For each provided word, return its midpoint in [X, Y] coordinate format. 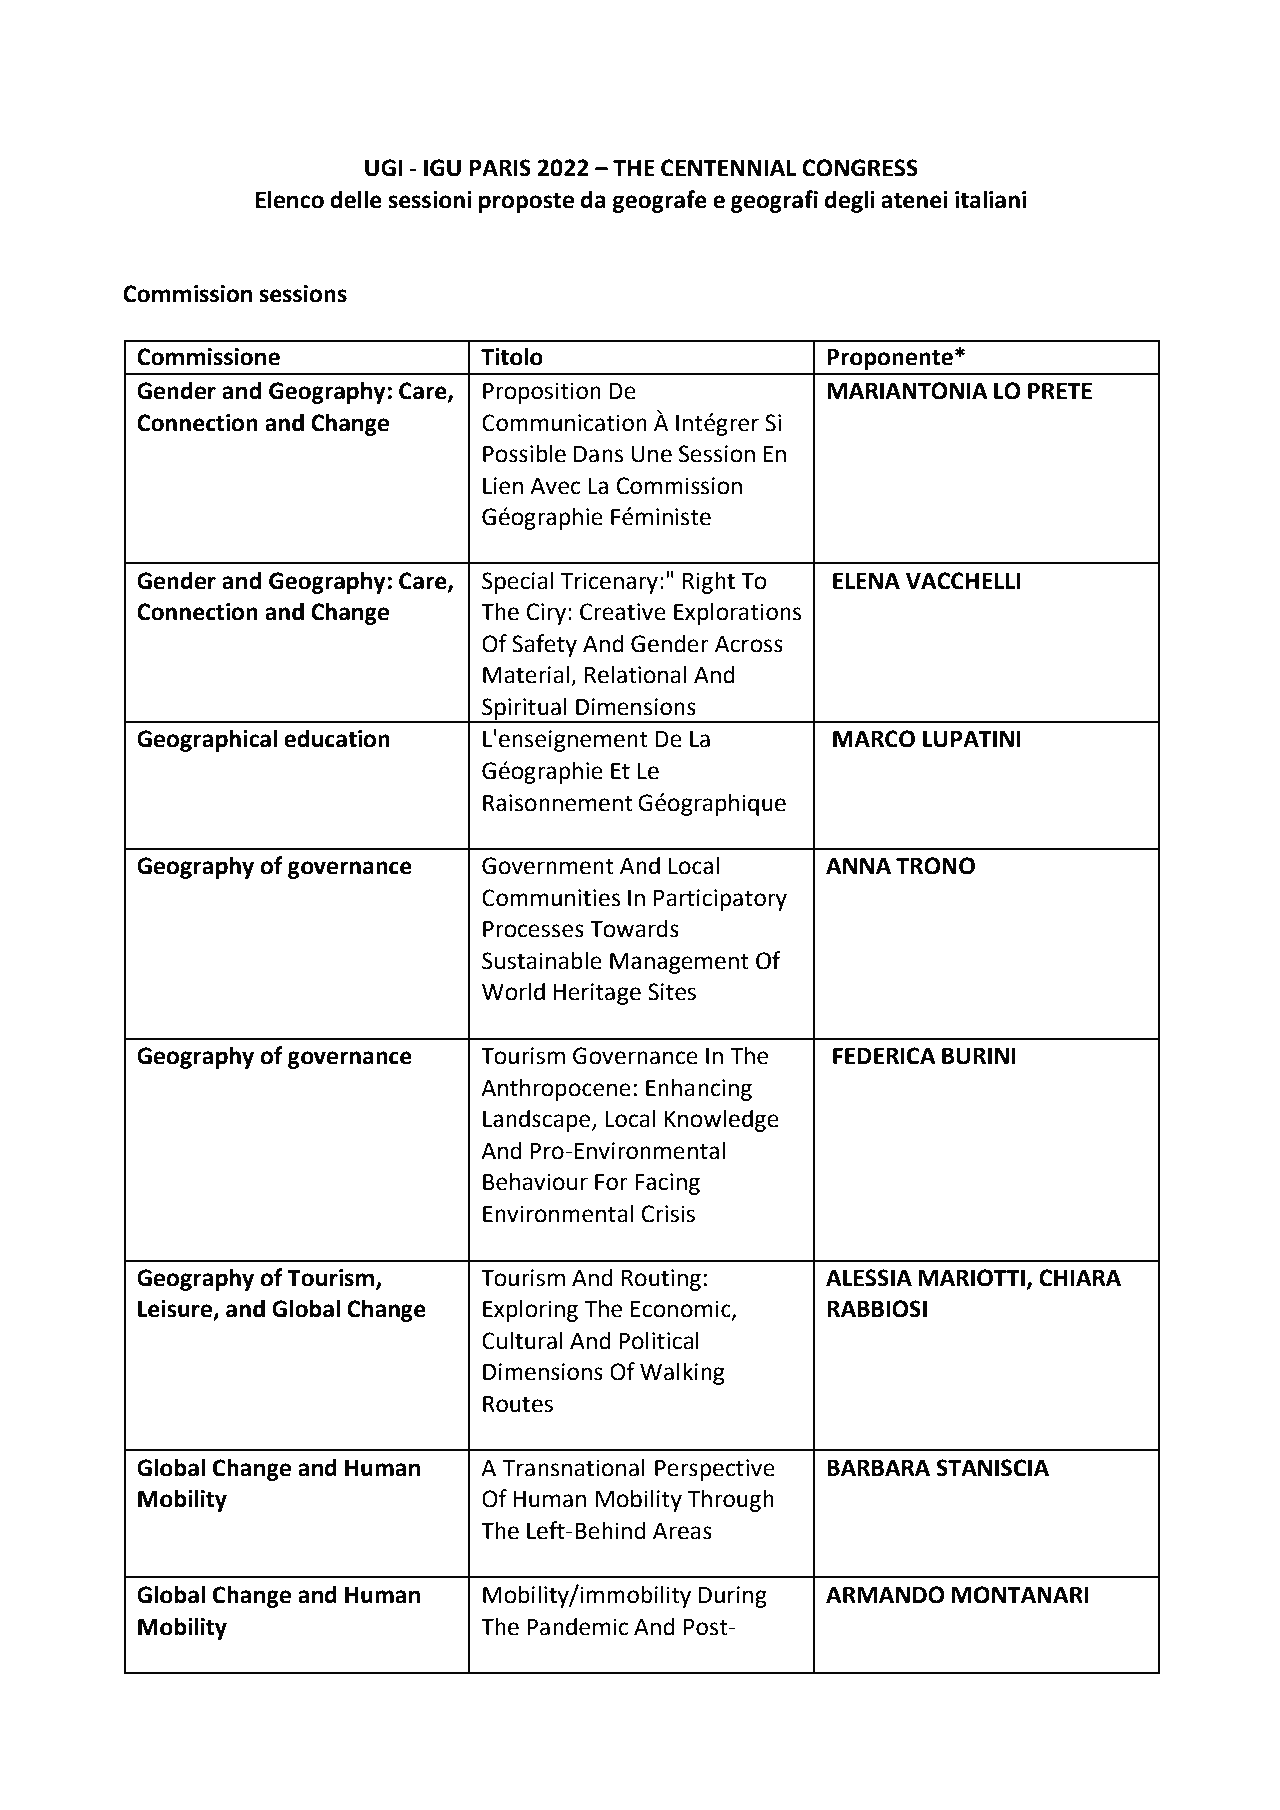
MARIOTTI [971, 1278]
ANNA [858, 866]
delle [356, 199]
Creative [623, 612]
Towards [634, 928]
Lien [503, 486]
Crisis [668, 1214]
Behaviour [535, 1181]
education [337, 738]
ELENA [866, 581]
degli [850, 201]
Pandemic [577, 1626]
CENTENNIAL [728, 168]
